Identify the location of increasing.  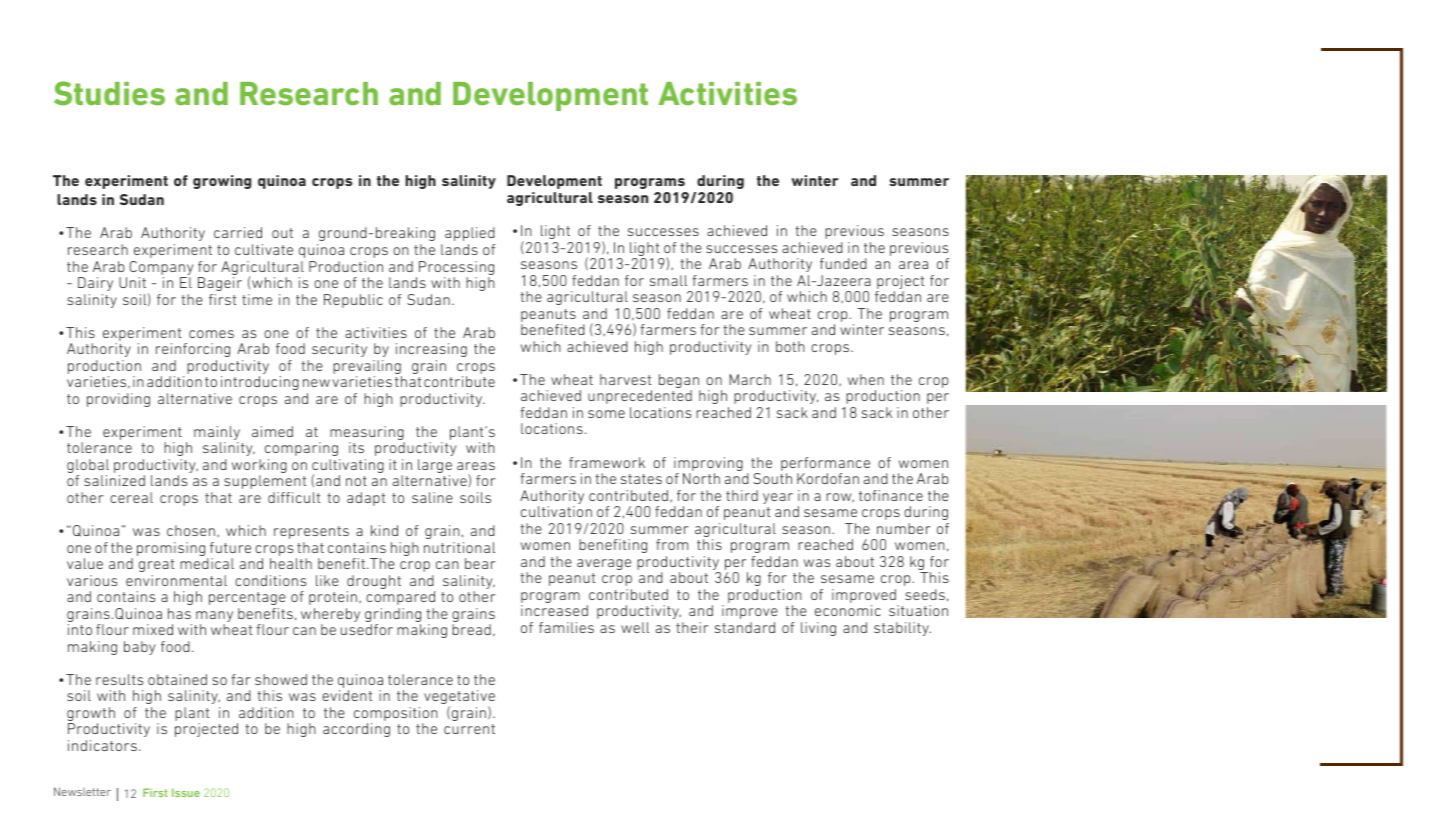
(431, 350).
